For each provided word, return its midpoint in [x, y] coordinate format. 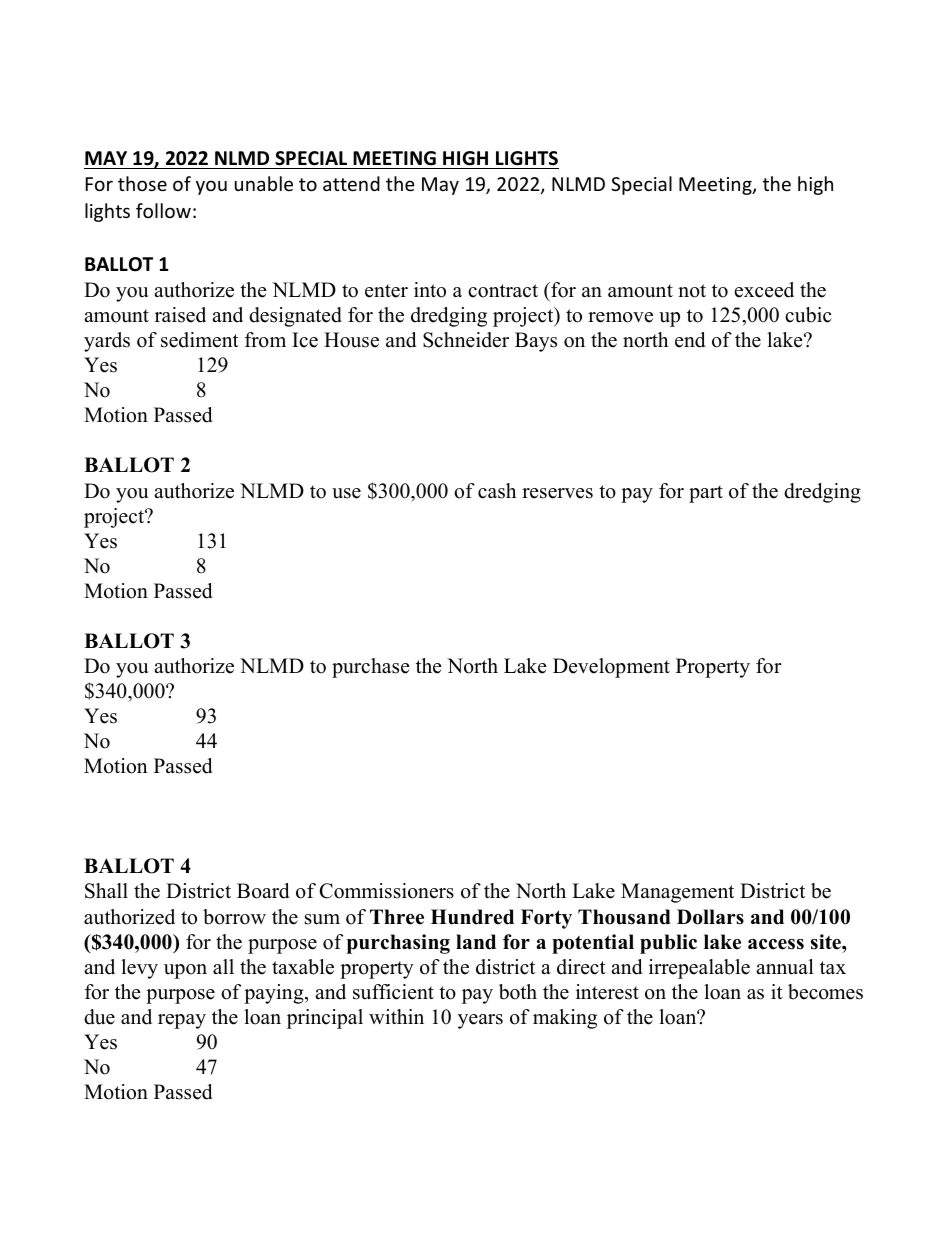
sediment [200, 340]
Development [611, 668]
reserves [557, 493]
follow [163, 210]
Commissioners [387, 891]
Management [677, 893]
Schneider [466, 340]
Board [263, 891]
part [706, 494]
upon [185, 971]
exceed [764, 290]
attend [351, 183]
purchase [371, 668]
